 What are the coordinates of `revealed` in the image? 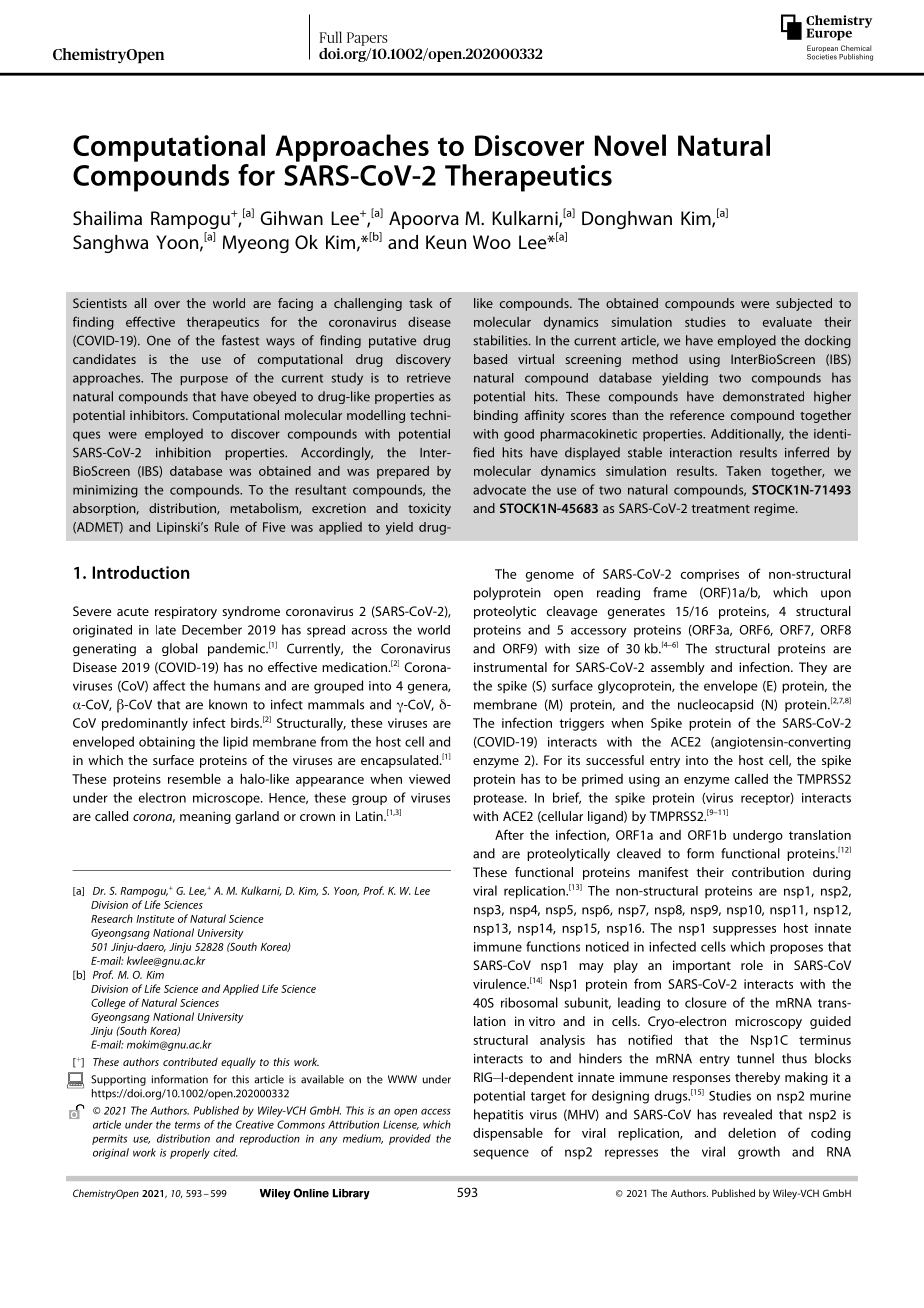 It's located at (747, 1114).
